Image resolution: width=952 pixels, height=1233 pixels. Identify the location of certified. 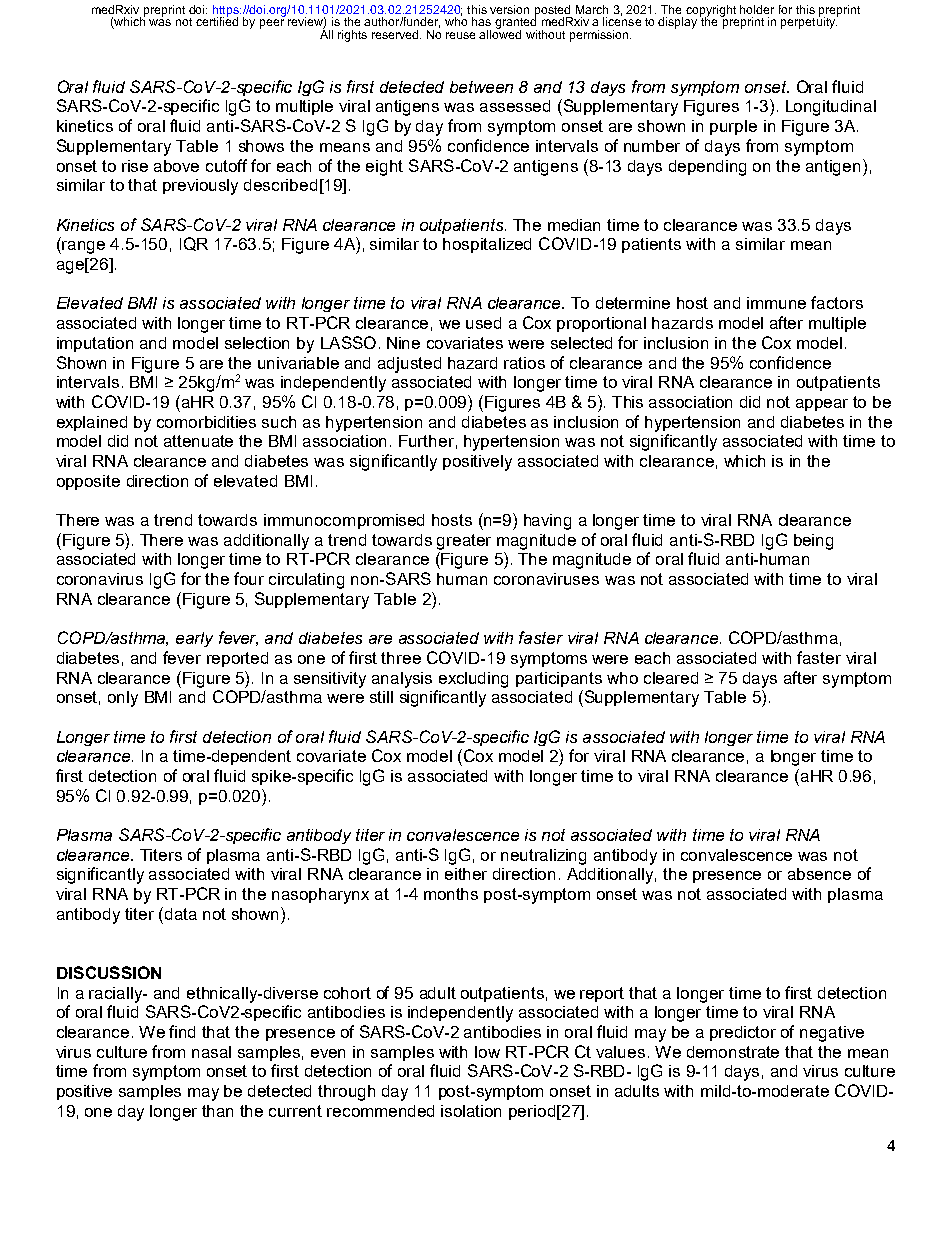
(217, 20).
